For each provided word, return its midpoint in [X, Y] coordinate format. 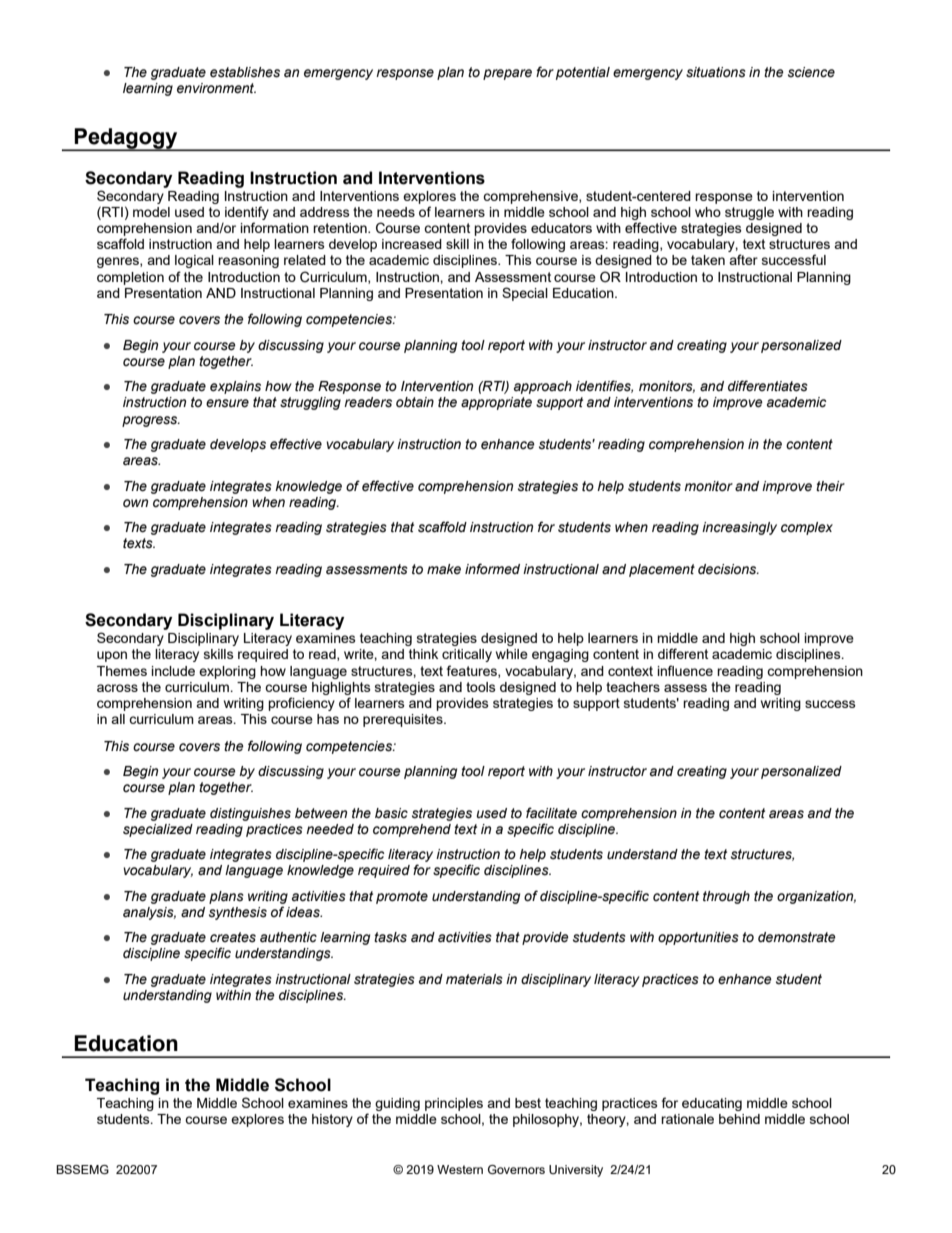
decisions [728, 569]
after [743, 259]
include [173, 671]
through [726, 897]
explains [235, 387]
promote [402, 897]
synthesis [238, 913]
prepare [507, 74]
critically [467, 655]
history [332, 1120]
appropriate [496, 403]
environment [216, 88]
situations [716, 72]
